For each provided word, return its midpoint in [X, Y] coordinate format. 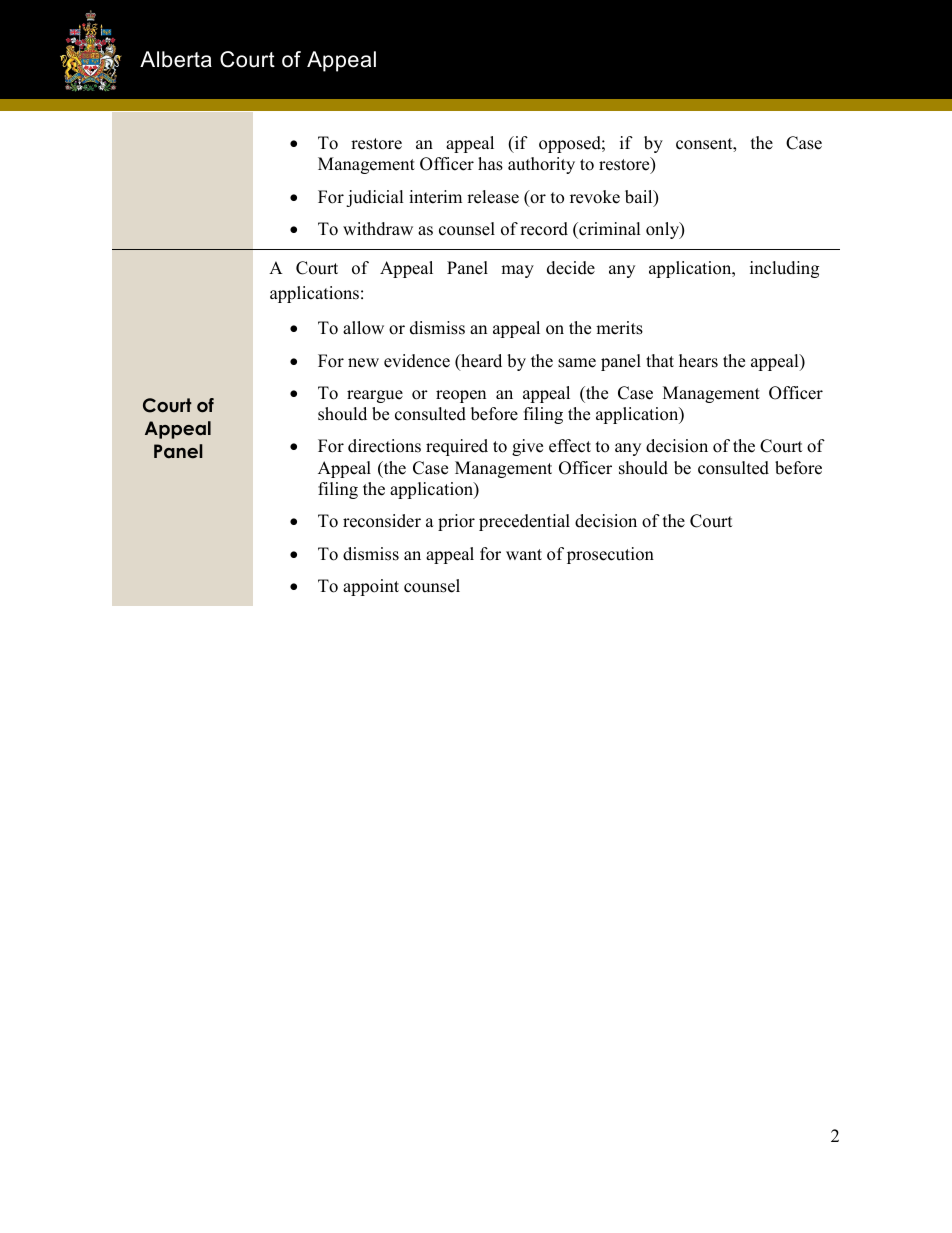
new [363, 363]
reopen [461, 396]
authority [541, 165]
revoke [595, 197]
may [517, 271]
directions [384, 446]
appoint [371, 587]
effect [570, 446]
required [457, 447]
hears [698, 361]
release [493, 197]
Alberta [176, 59]
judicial [375, 198]
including [784, 269]
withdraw [378, 229]
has [490, 164]
